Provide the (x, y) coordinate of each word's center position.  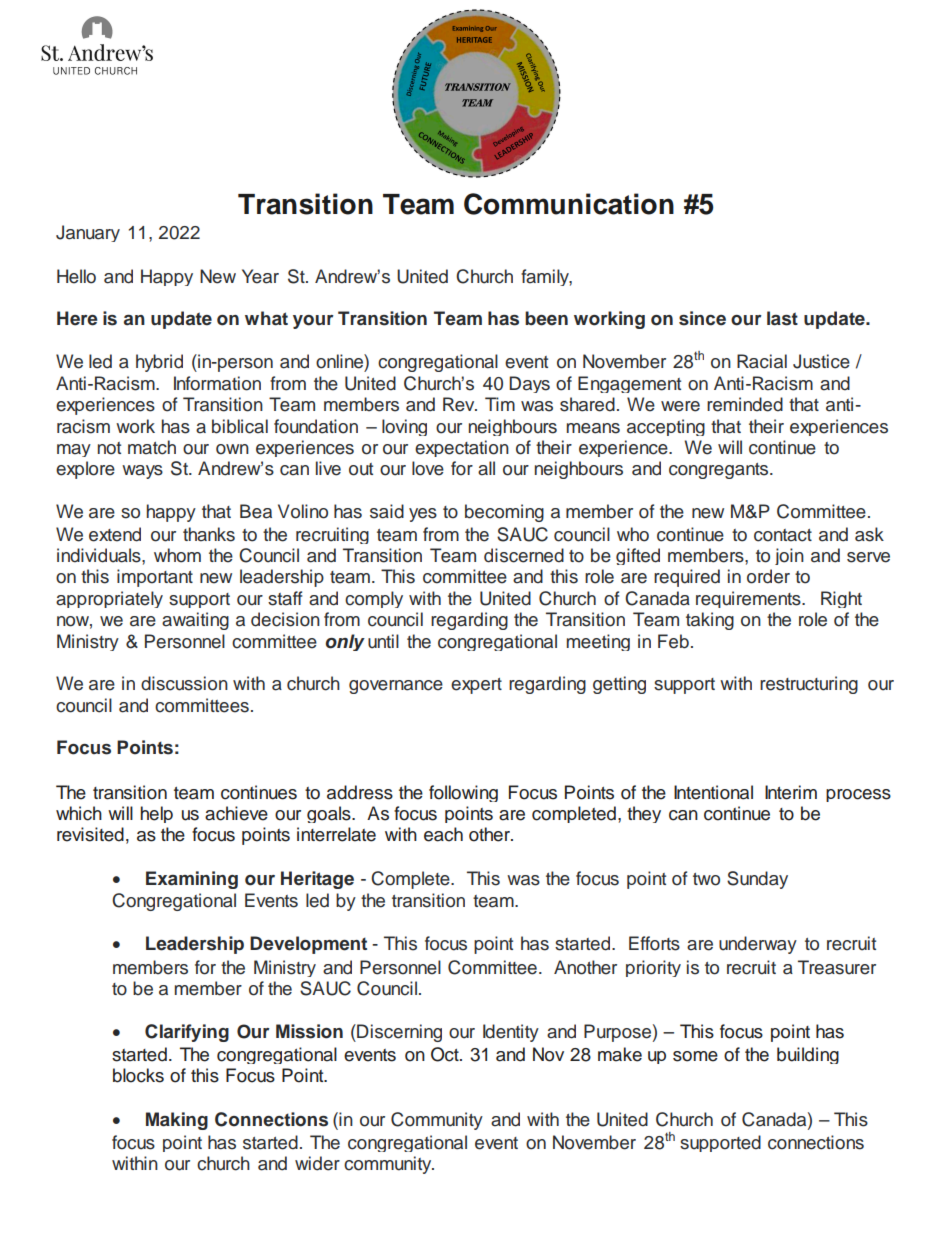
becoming (504, 513)
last (782, 318)
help (156, 814)
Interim (791, 792)
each (443, 834)
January (88, 233)
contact (783, 535)
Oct (446, 1054)
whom (177, 555)
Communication (569, 204)
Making (177, 1121)
